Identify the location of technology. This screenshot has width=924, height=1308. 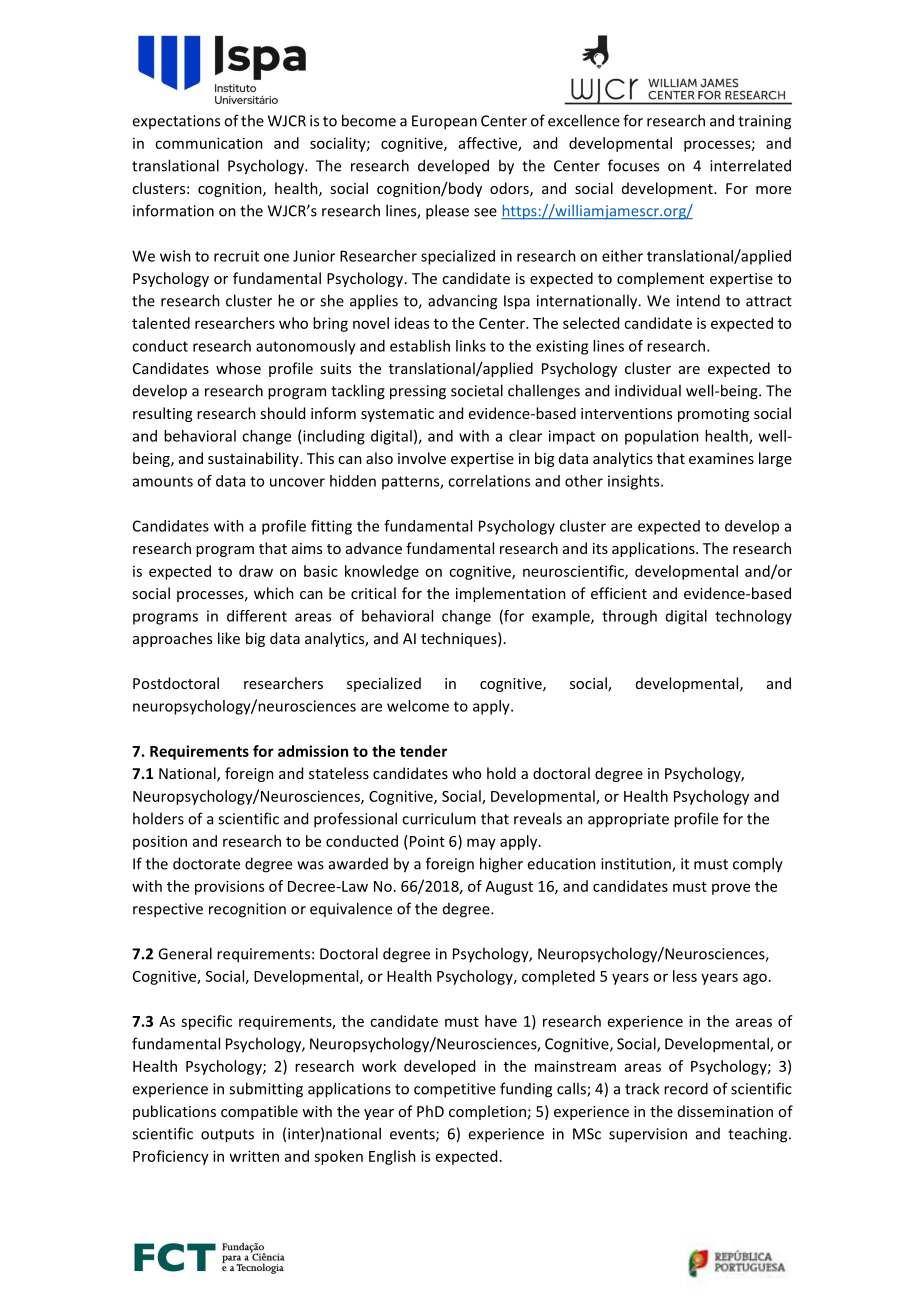
(753, 617).
